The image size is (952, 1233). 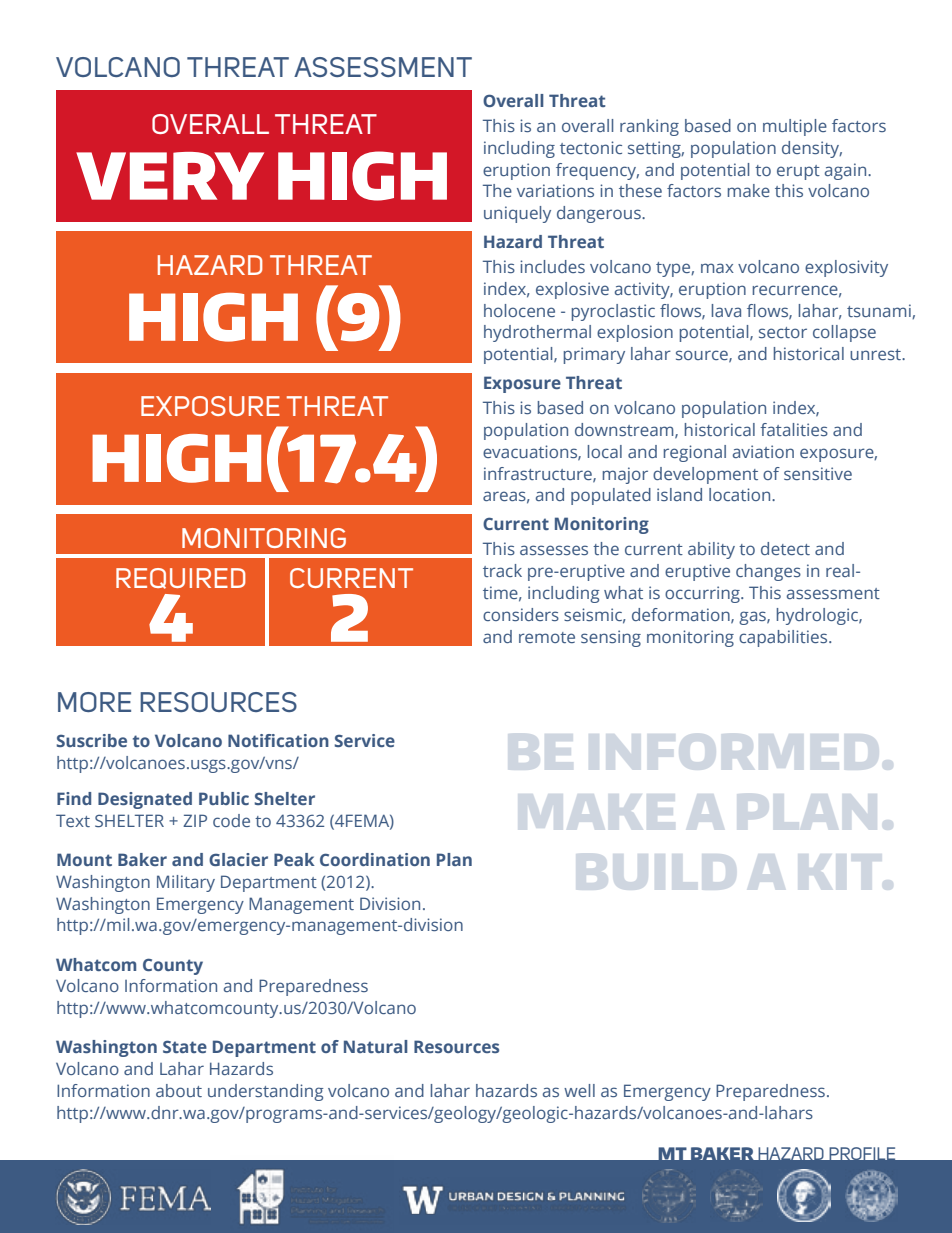 I want to click on well, so click(x=579, y=1090).
